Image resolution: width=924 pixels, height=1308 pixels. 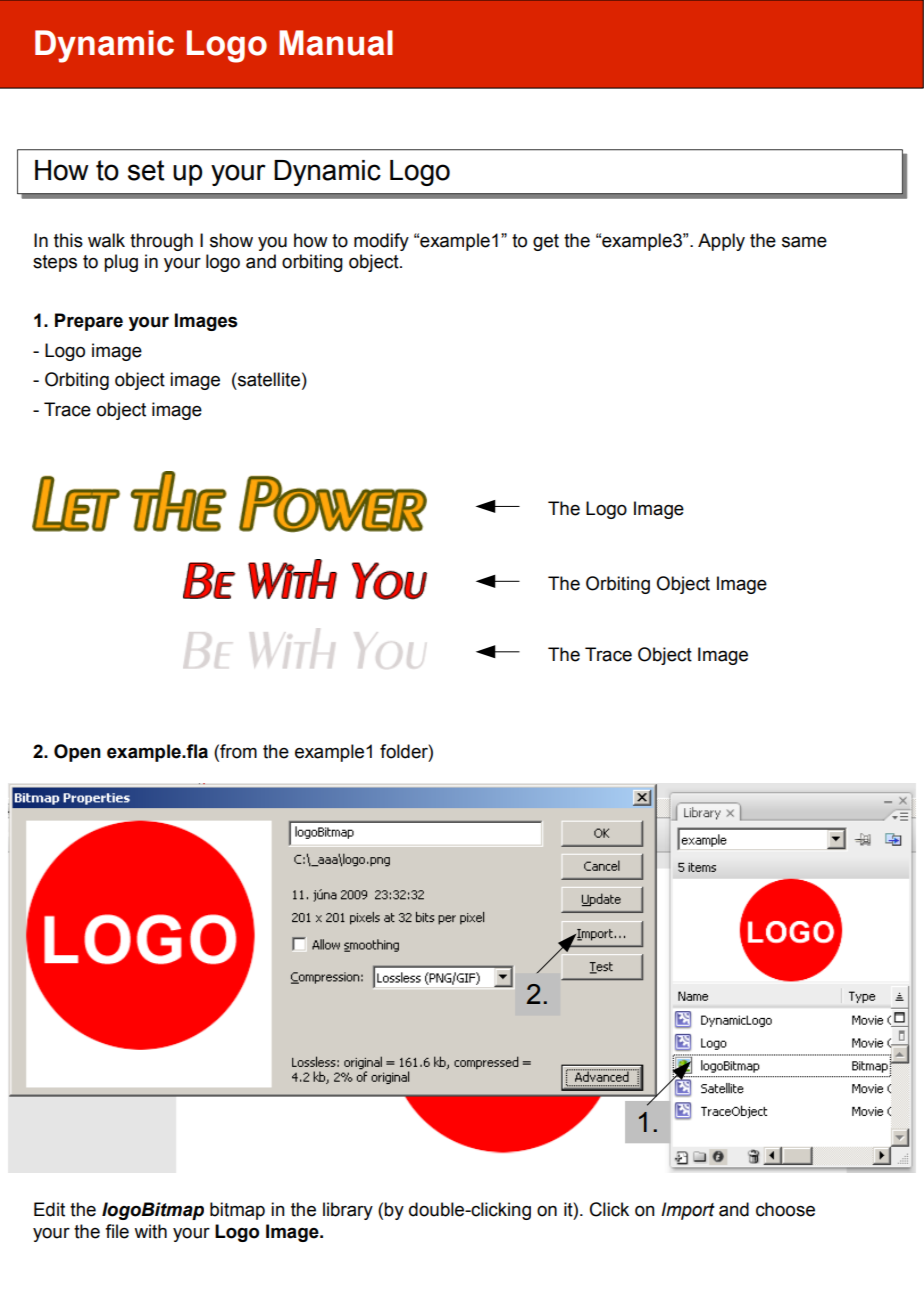 What do you see at coordinates (150, 1231) in the screenshot?
I see `with` at bounding box center [150, 1231].
